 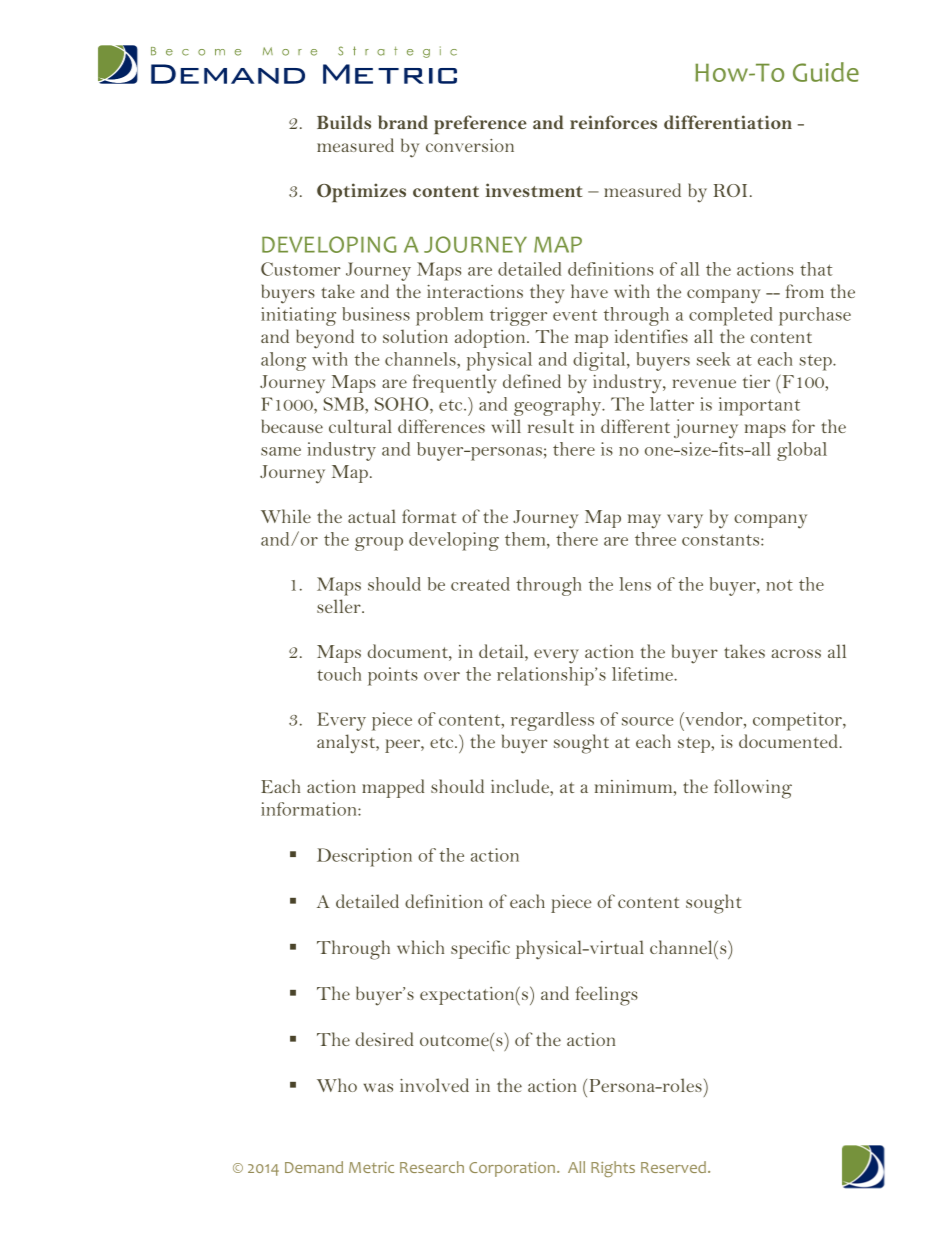 I want to click on not, so click(x=779, y=585).
